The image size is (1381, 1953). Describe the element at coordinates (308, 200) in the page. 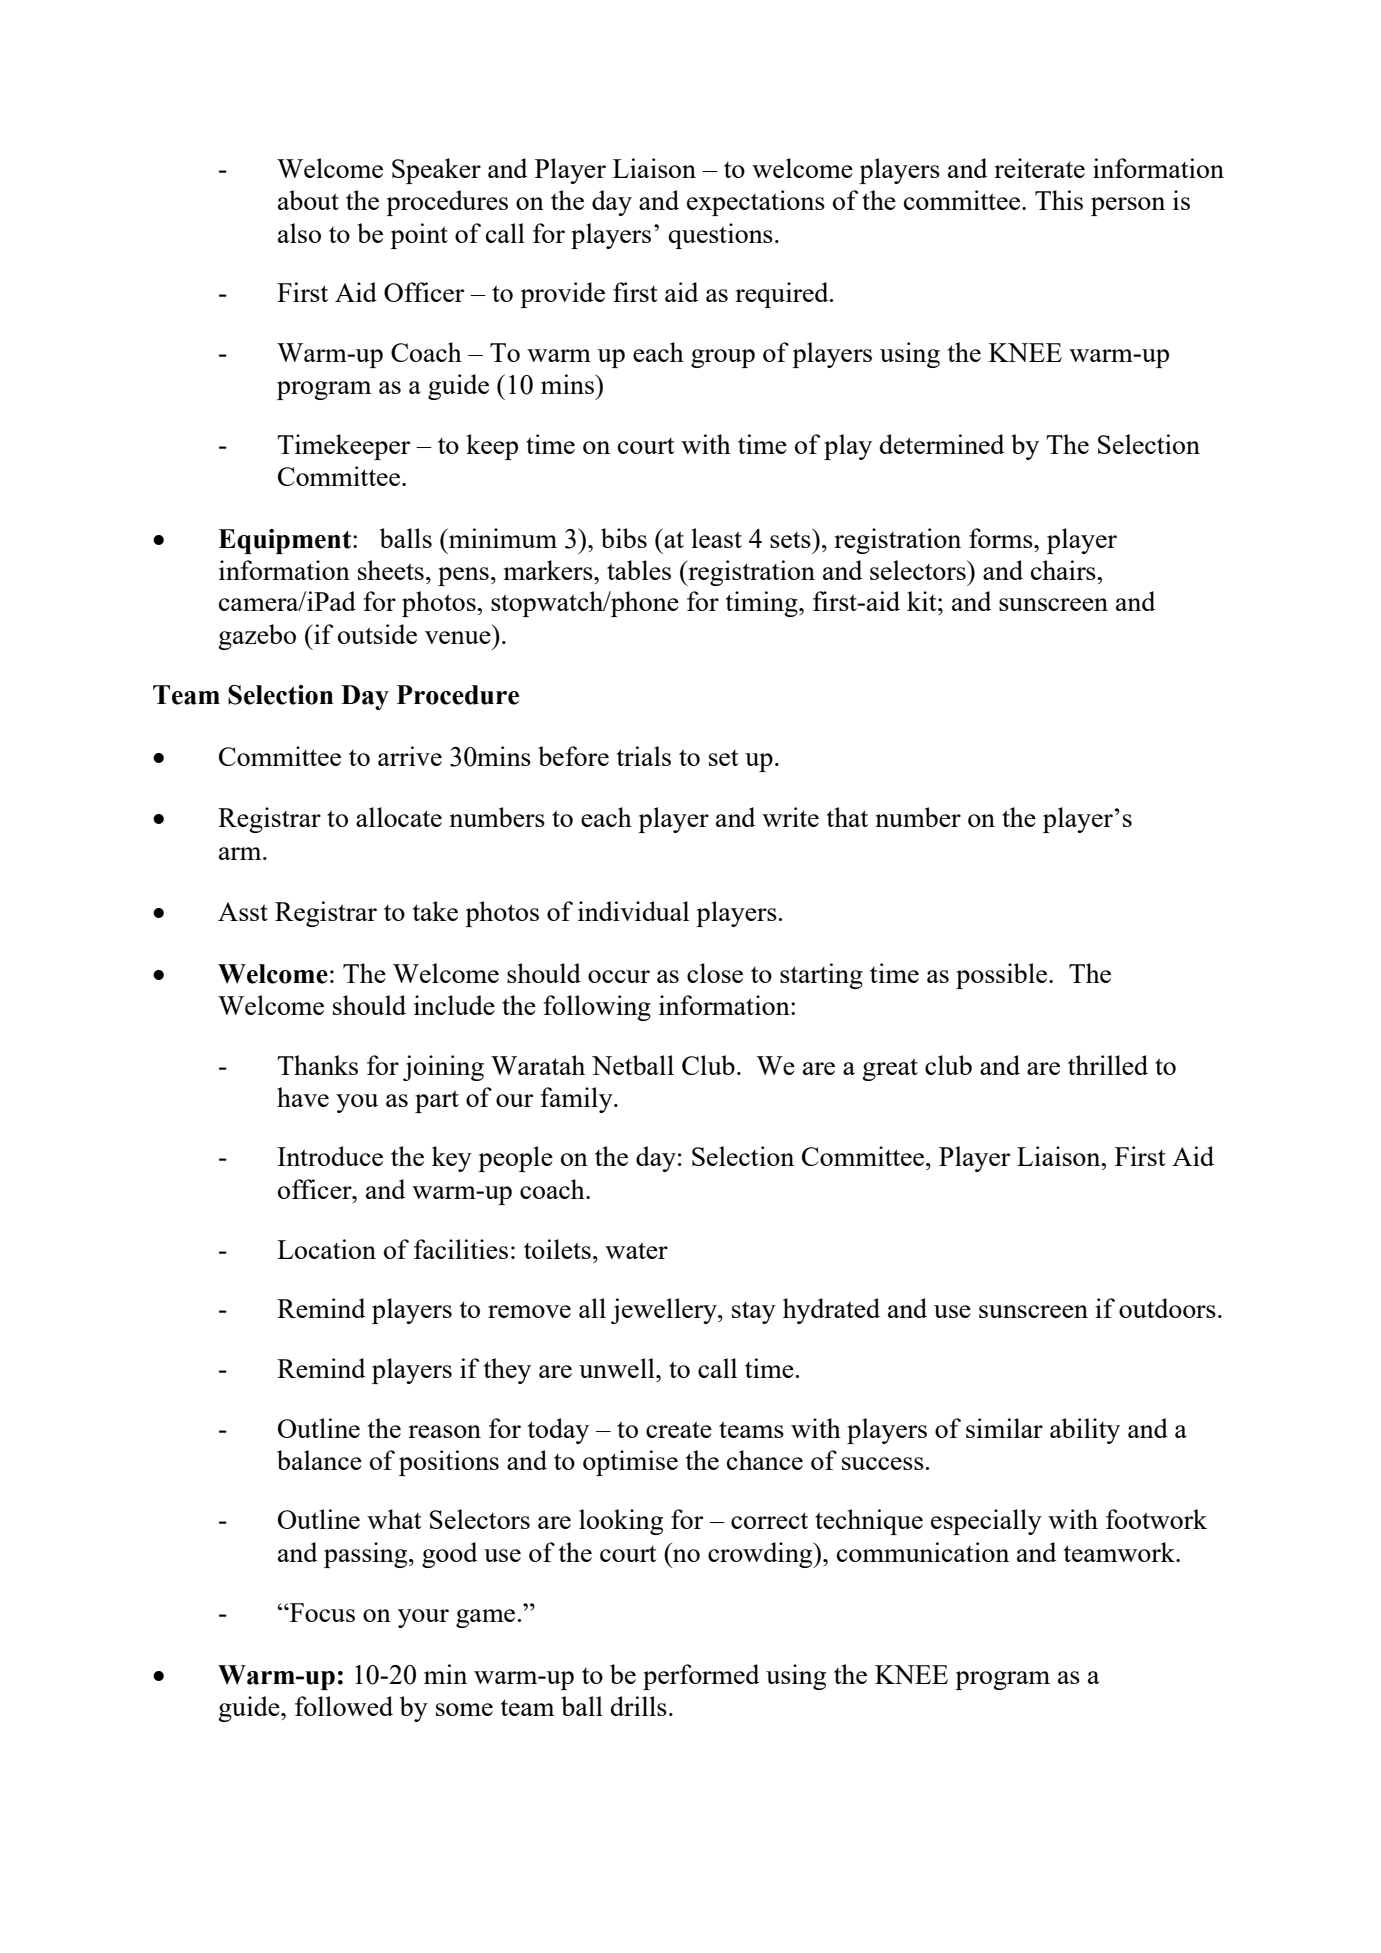

I see `about` at that location.
